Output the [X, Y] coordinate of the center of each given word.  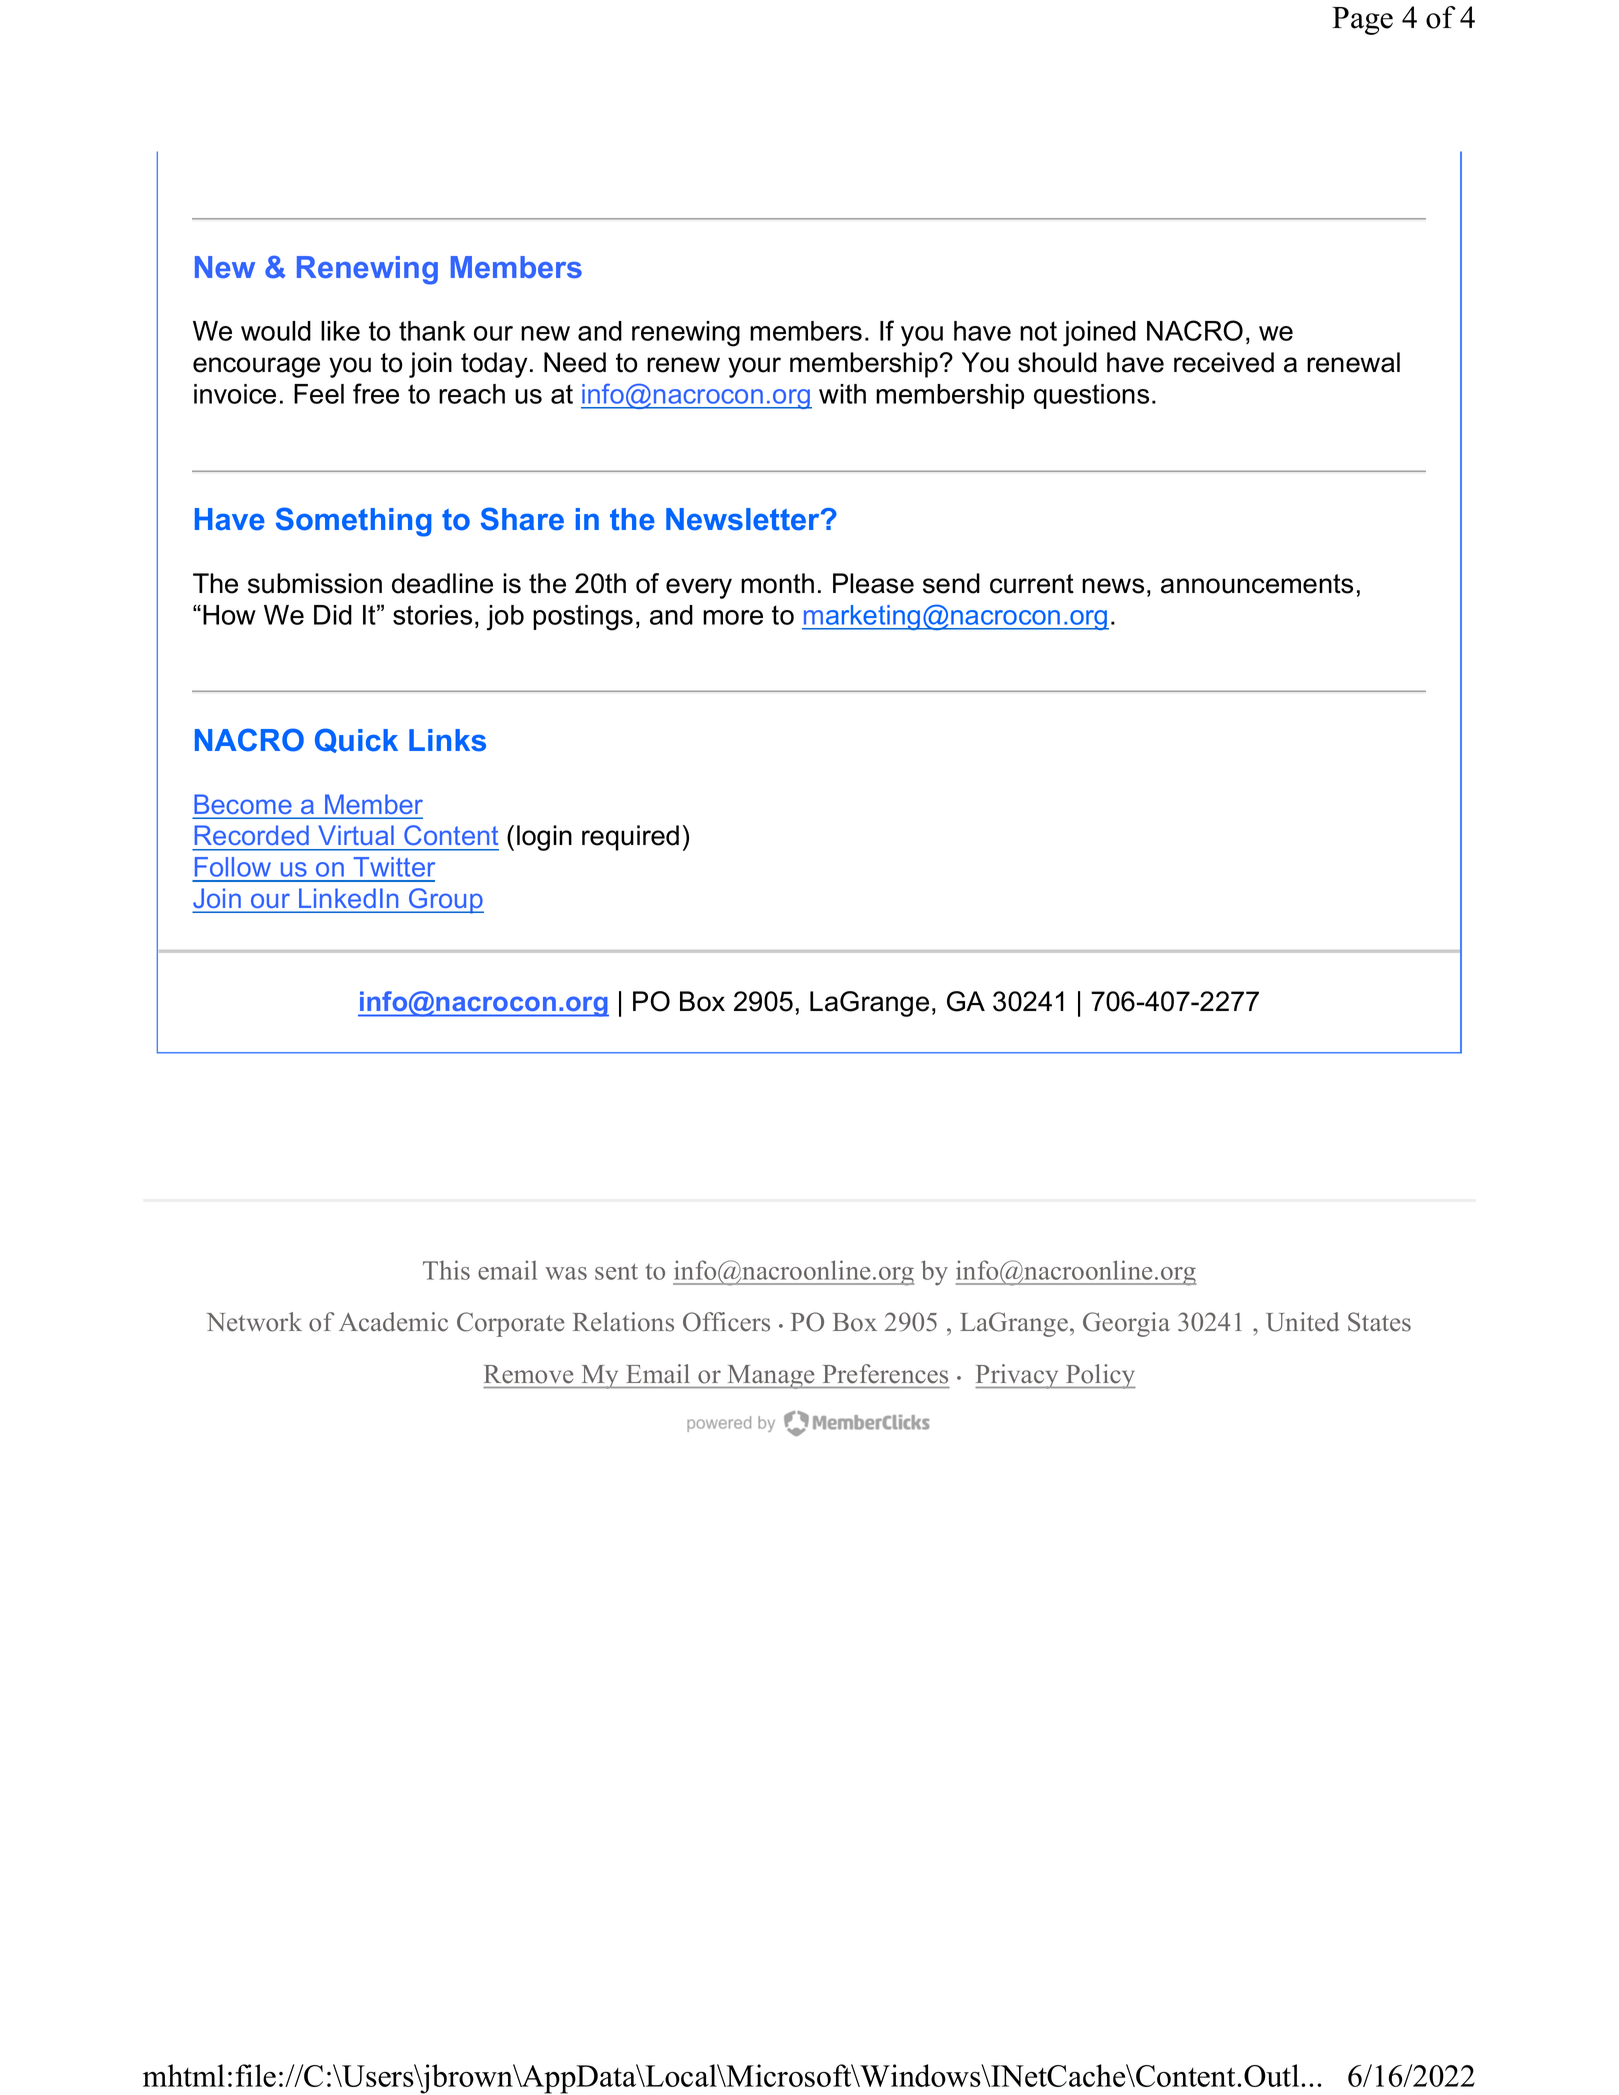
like [340, 331]
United [1302, 1322]
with [842, 394]
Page [1362, 21]
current [1032, 584]
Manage [771, 1377]
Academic [393, 1322]
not [1038, 331]
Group [445, 901]
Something [354, 522]
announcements [1257, 584]
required [630, 838]
